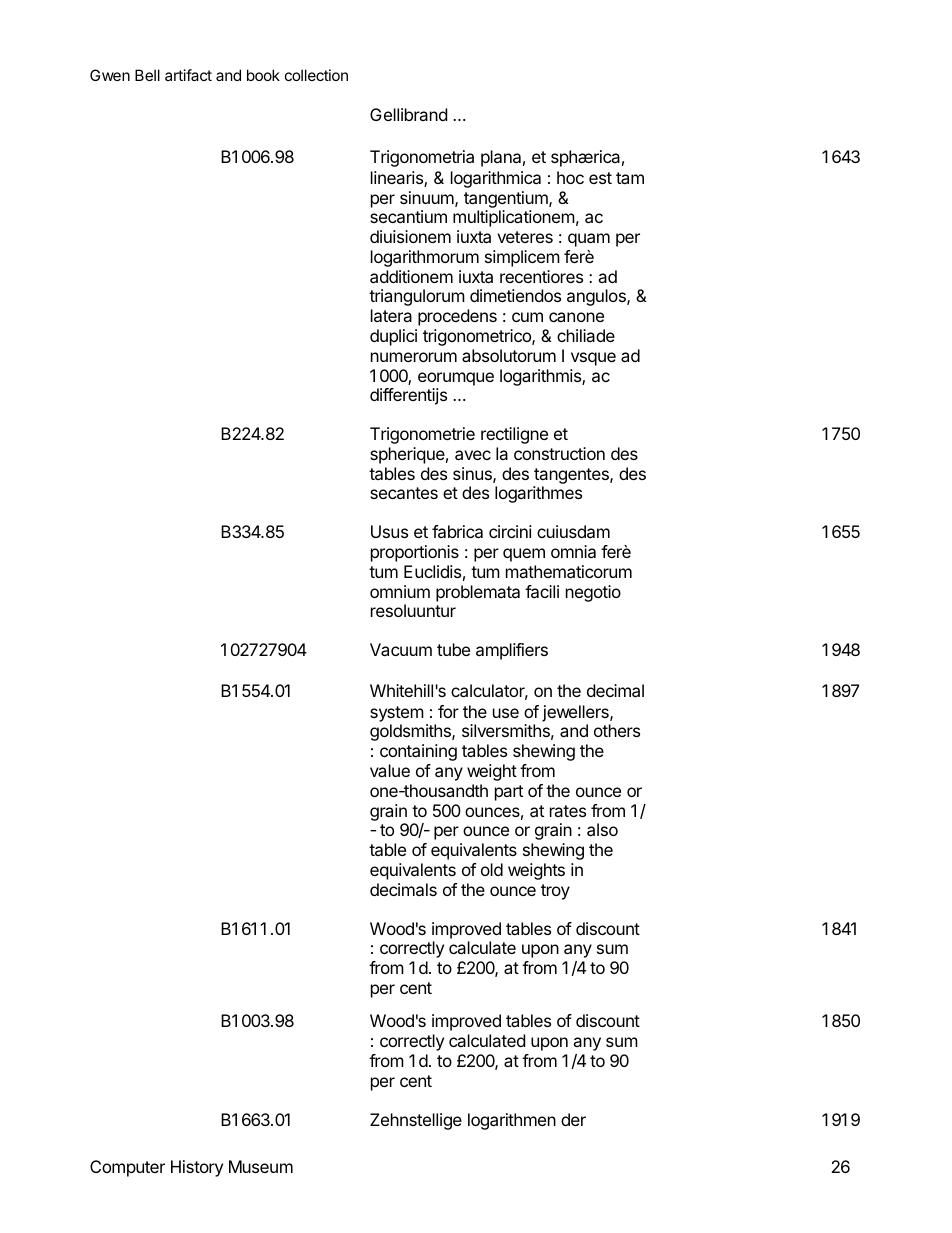 Image resolution: width=952 pixels, height=1233 pixels. What do you see at coordinates (570, 177) in the screenshot?
I see `hoc` at bounding box center [570, 177].
